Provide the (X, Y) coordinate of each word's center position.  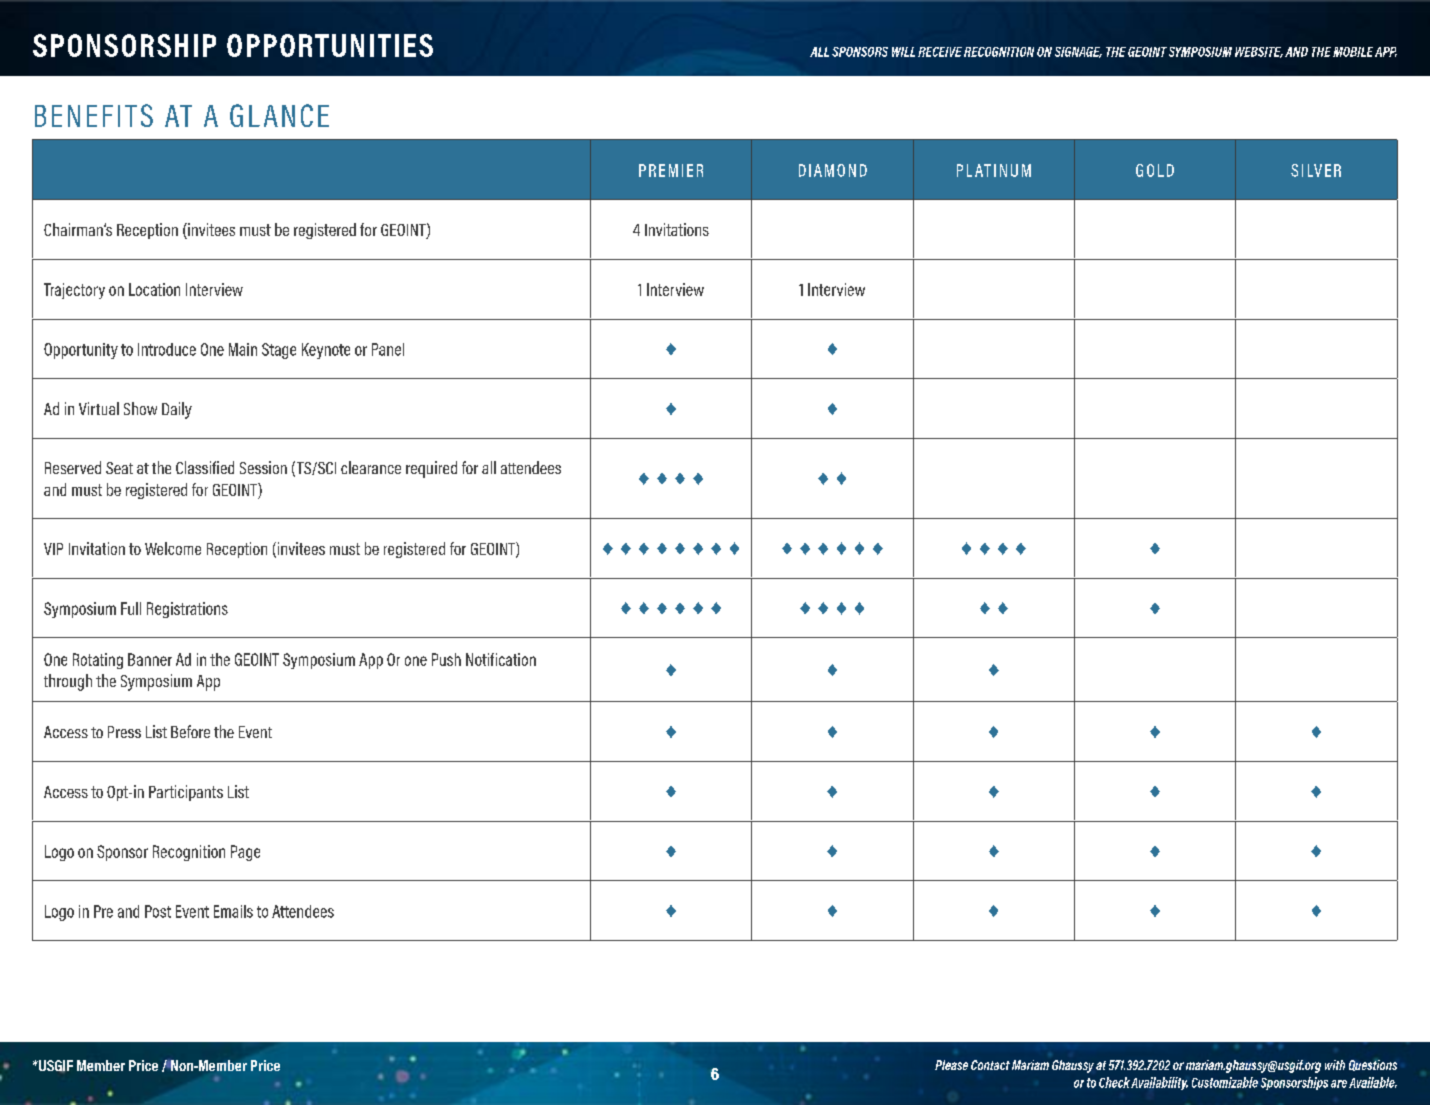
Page (245, 853)
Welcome (173, 548)
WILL (903, 52)
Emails (233, 911)
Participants (186, 793)
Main (243, 349)
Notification (501, 659)
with (1335, 1065)
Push (446, 659)
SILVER (1316, 170)
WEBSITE (1259, 52)
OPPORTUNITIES (330, 45)
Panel (388, 349)
